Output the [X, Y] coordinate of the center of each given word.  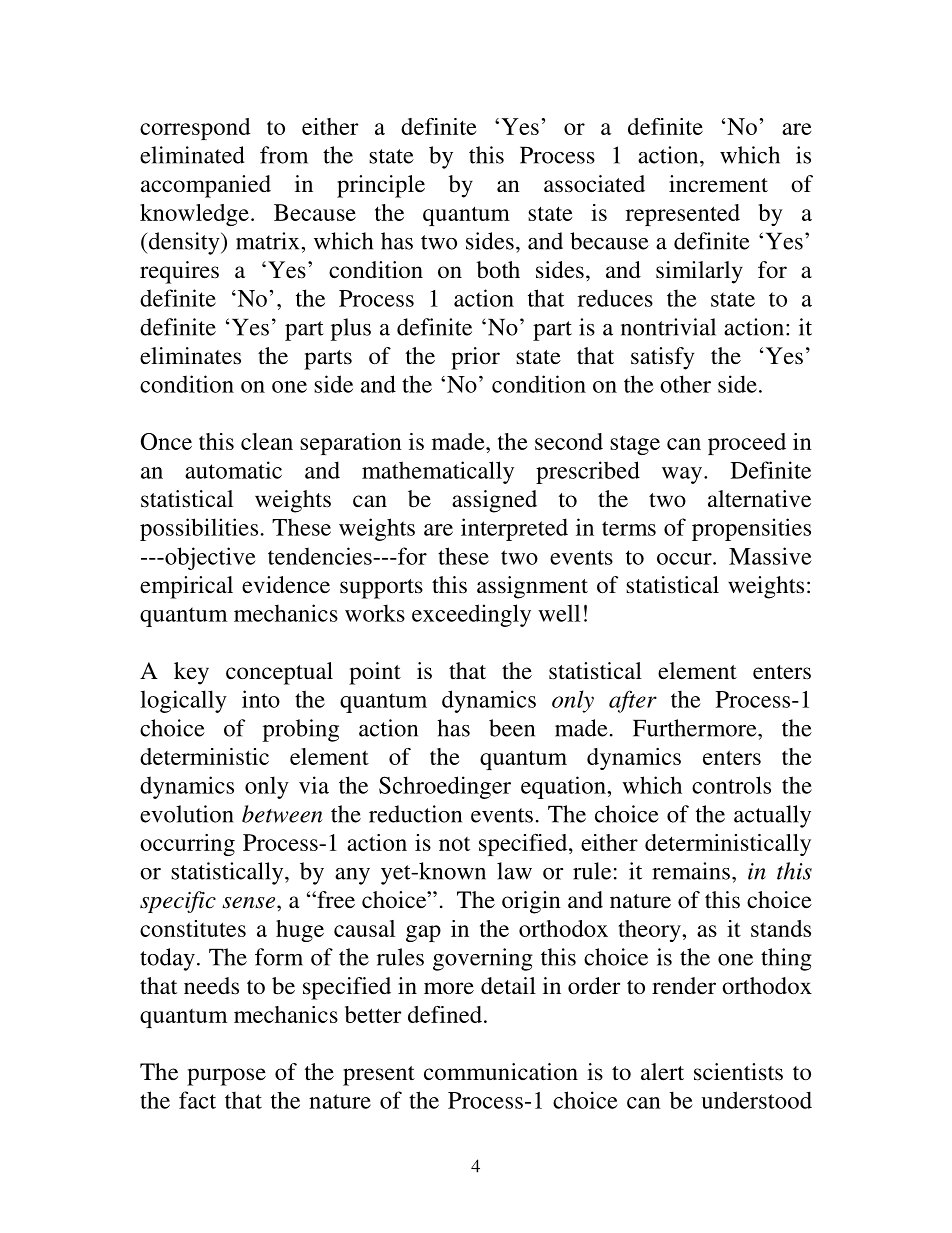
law [514, 871]
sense [250, 903]
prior [475, 358]
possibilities [199, 529]
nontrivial [668, 327]
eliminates [190, 356]
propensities [751, 529]
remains [691, 871]
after [633, 701]
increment [718, 184]
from [284, 155]
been [512, 728]
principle [381, 186]
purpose [226, 1077]
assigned [494, 501]
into [261, 699]
